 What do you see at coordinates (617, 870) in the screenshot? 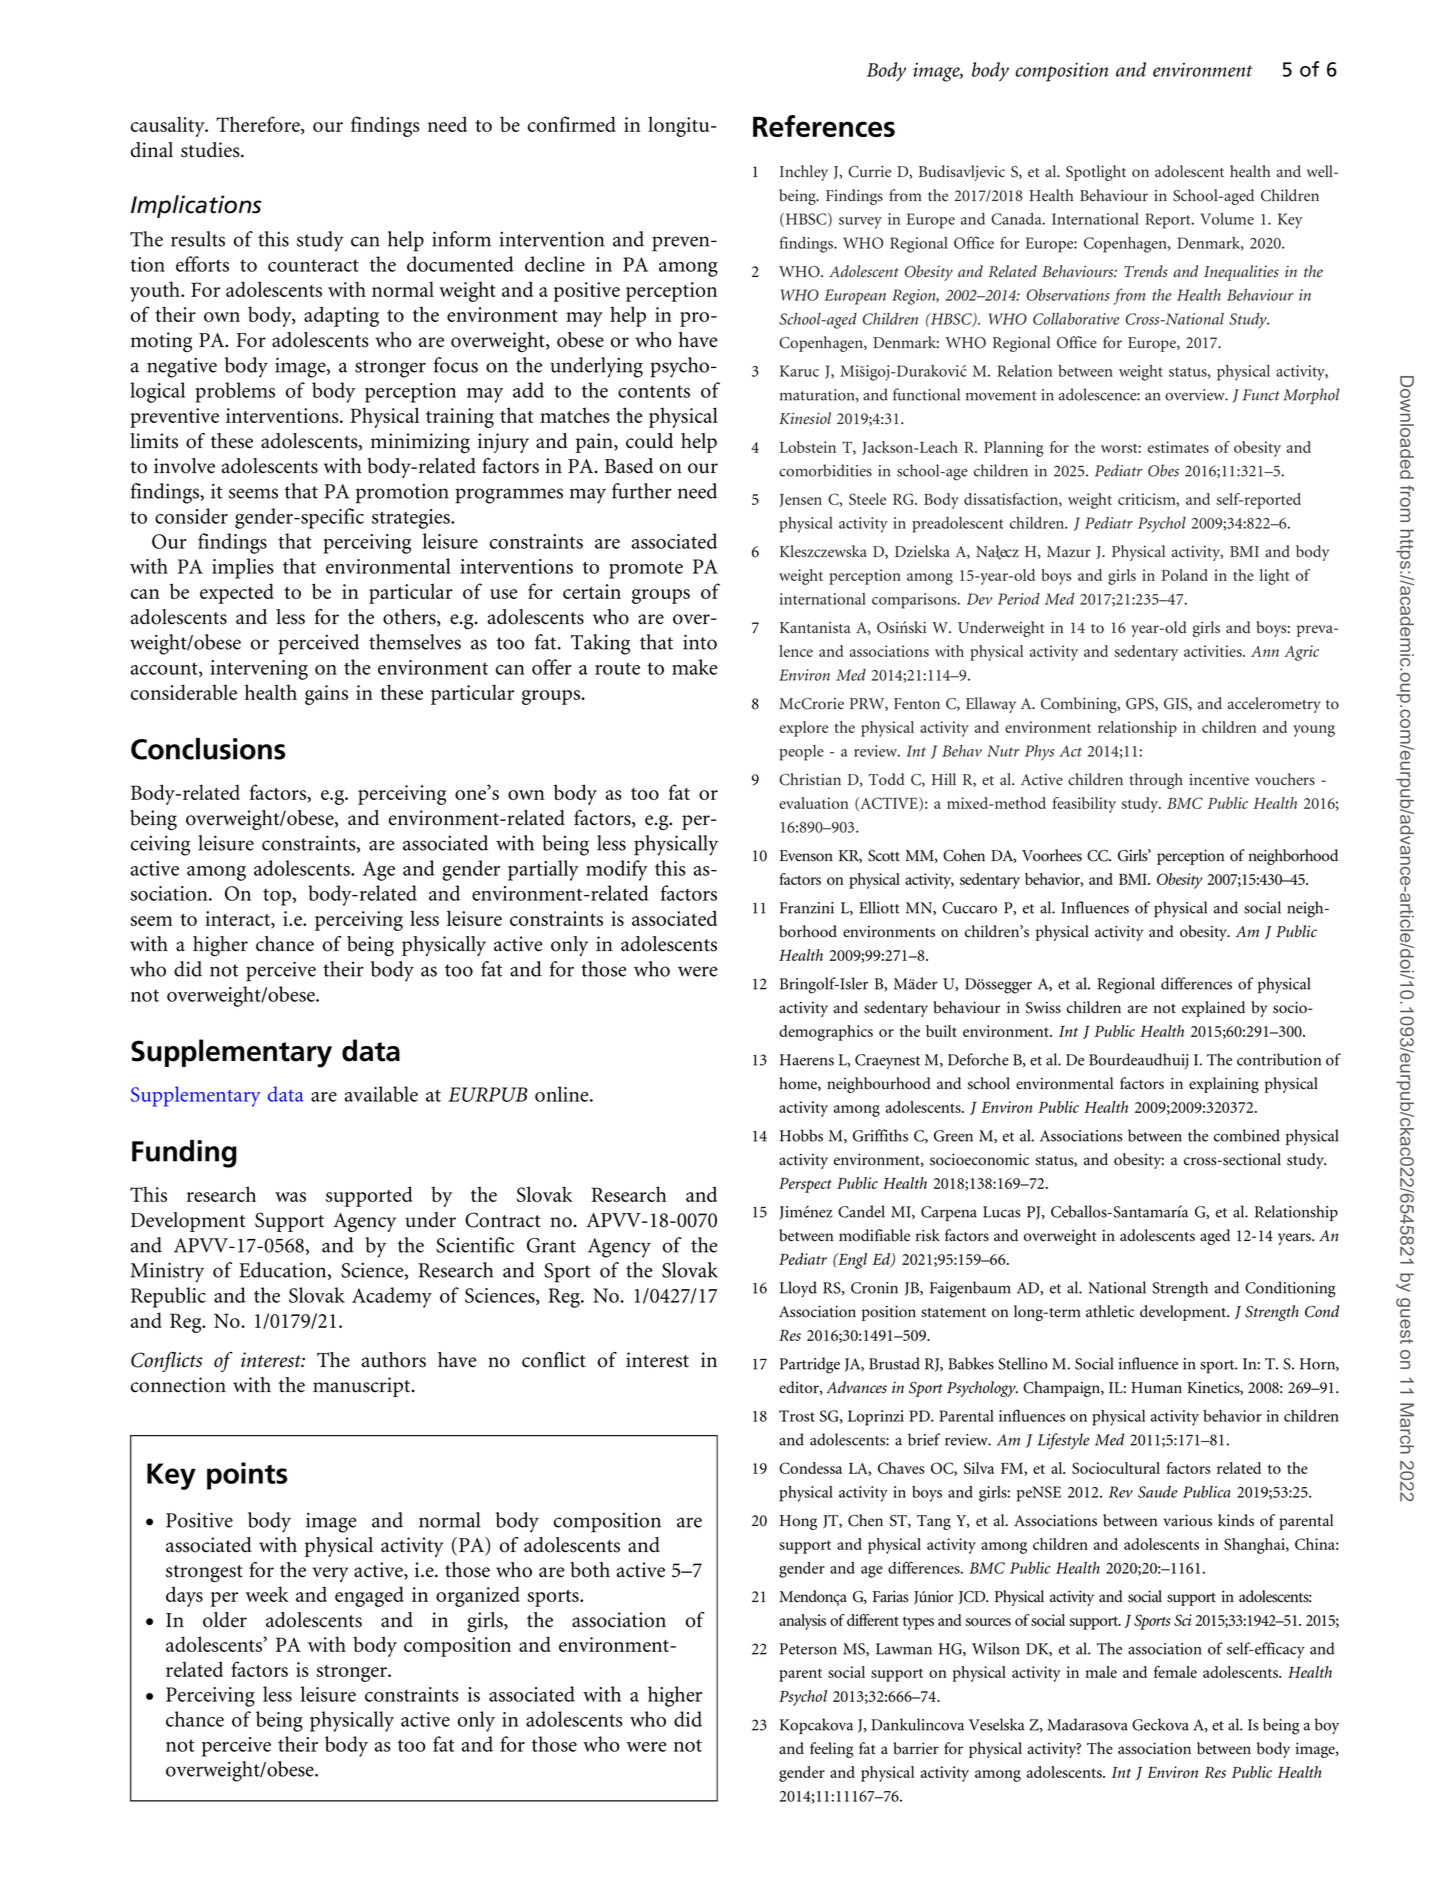
I see `modify` at bounding box center [617, 870].
